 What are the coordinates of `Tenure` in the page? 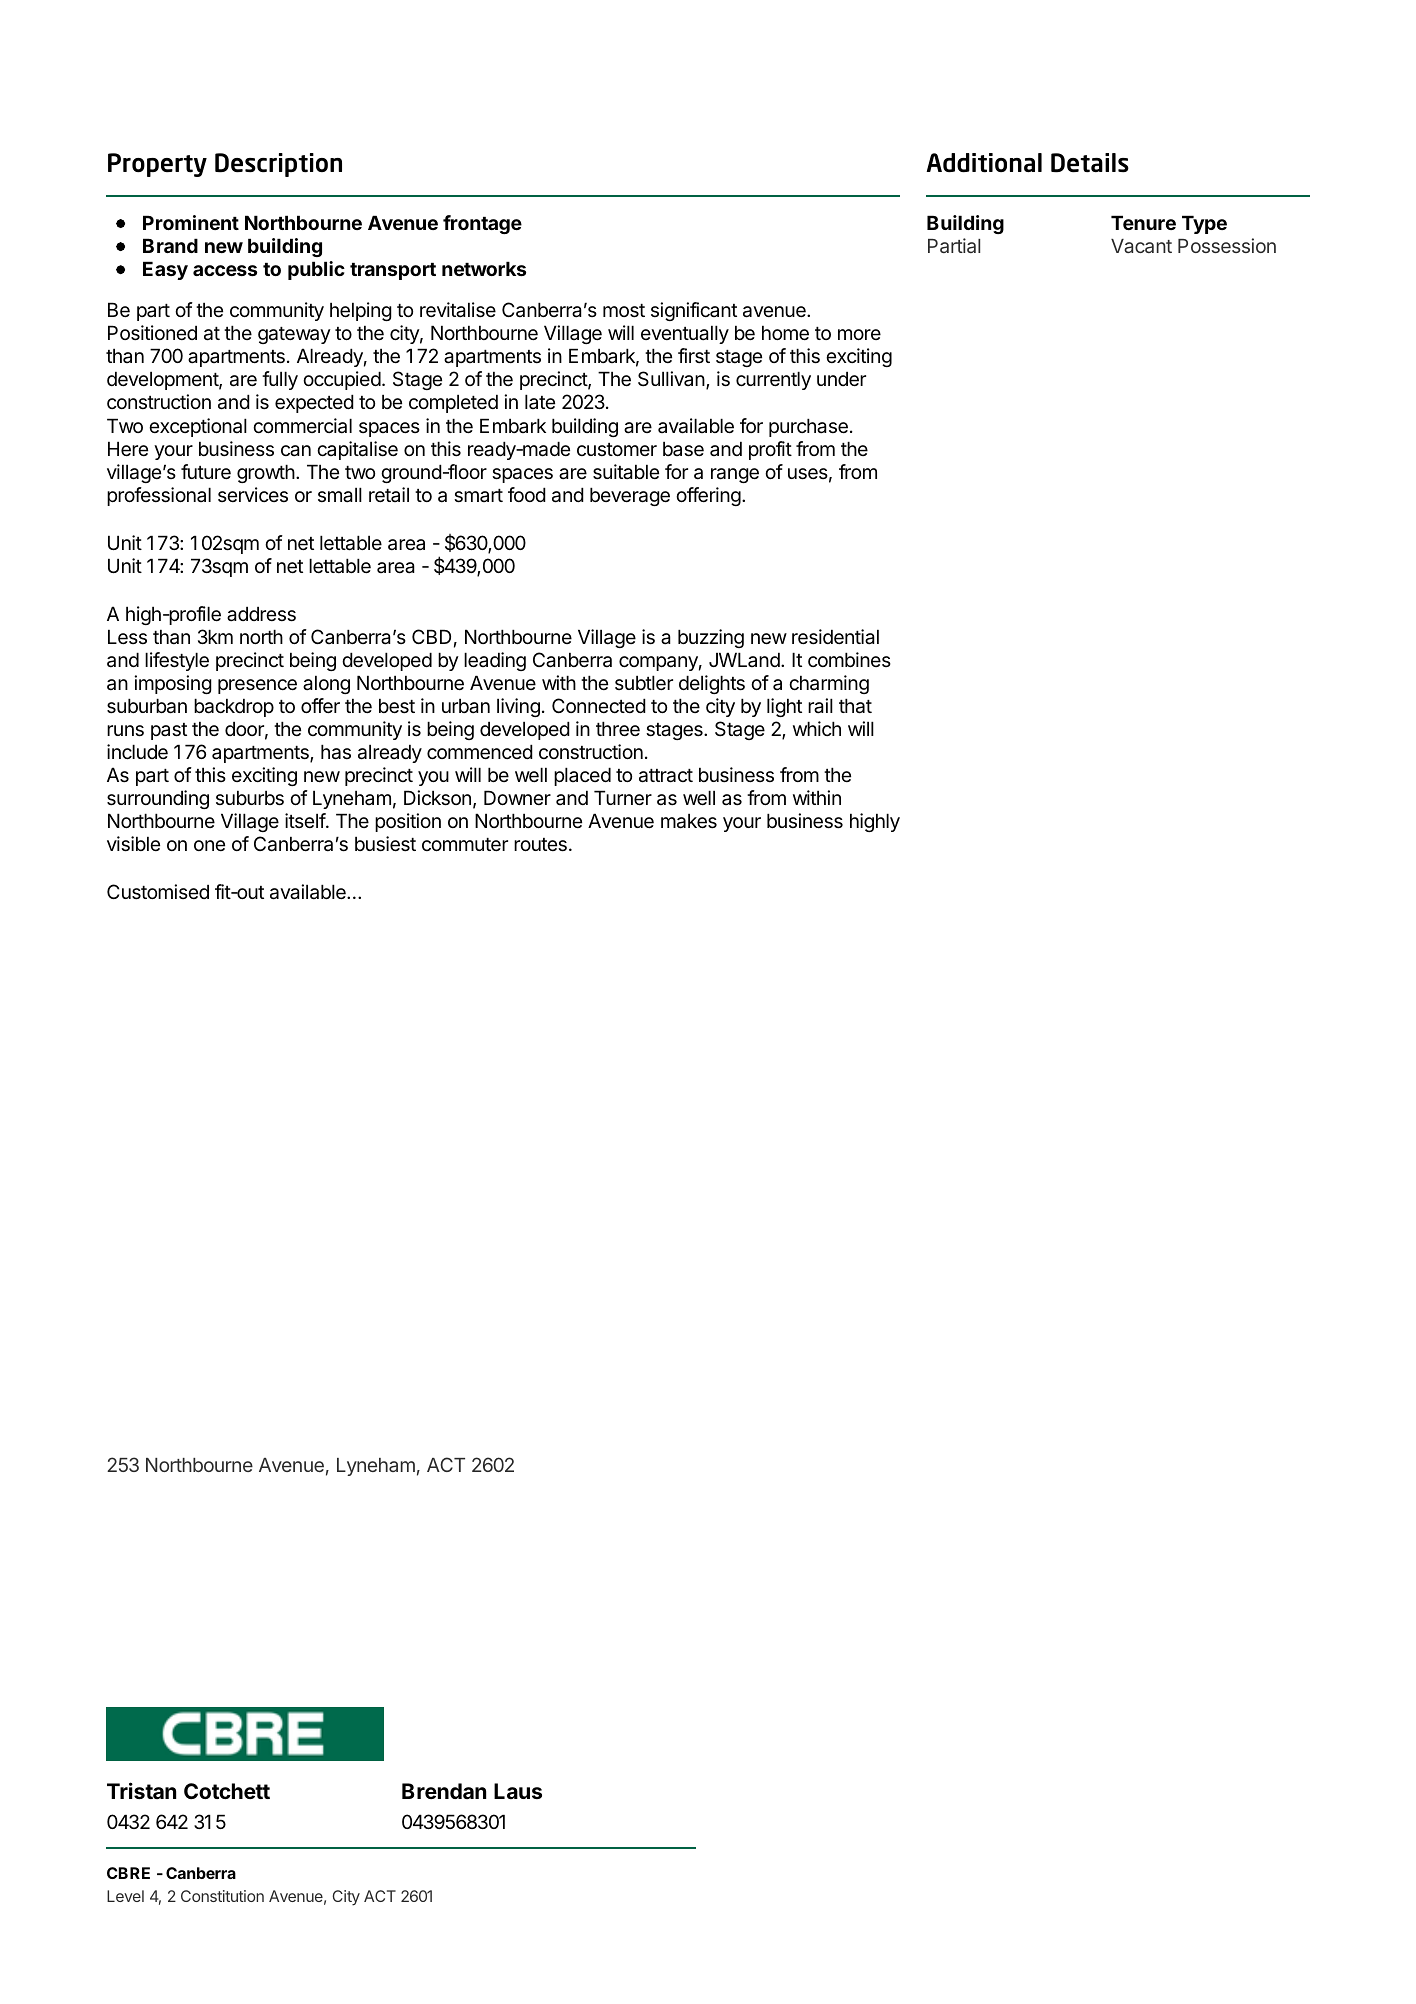 It's located at (1143, 222).
